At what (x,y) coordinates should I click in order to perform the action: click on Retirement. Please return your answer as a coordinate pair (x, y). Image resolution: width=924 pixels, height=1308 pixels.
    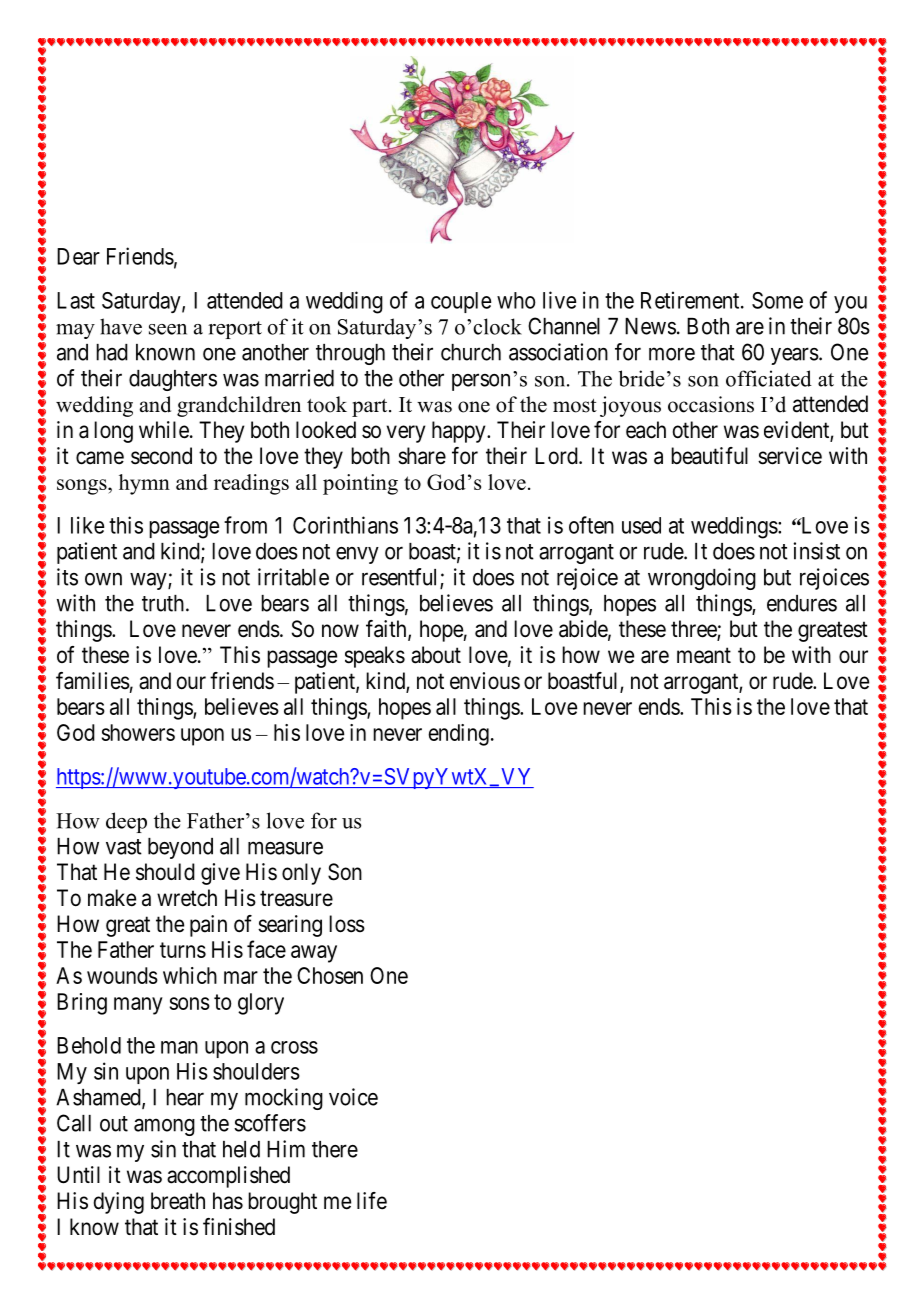
    Looking at the image, I should click on (691, 300).
